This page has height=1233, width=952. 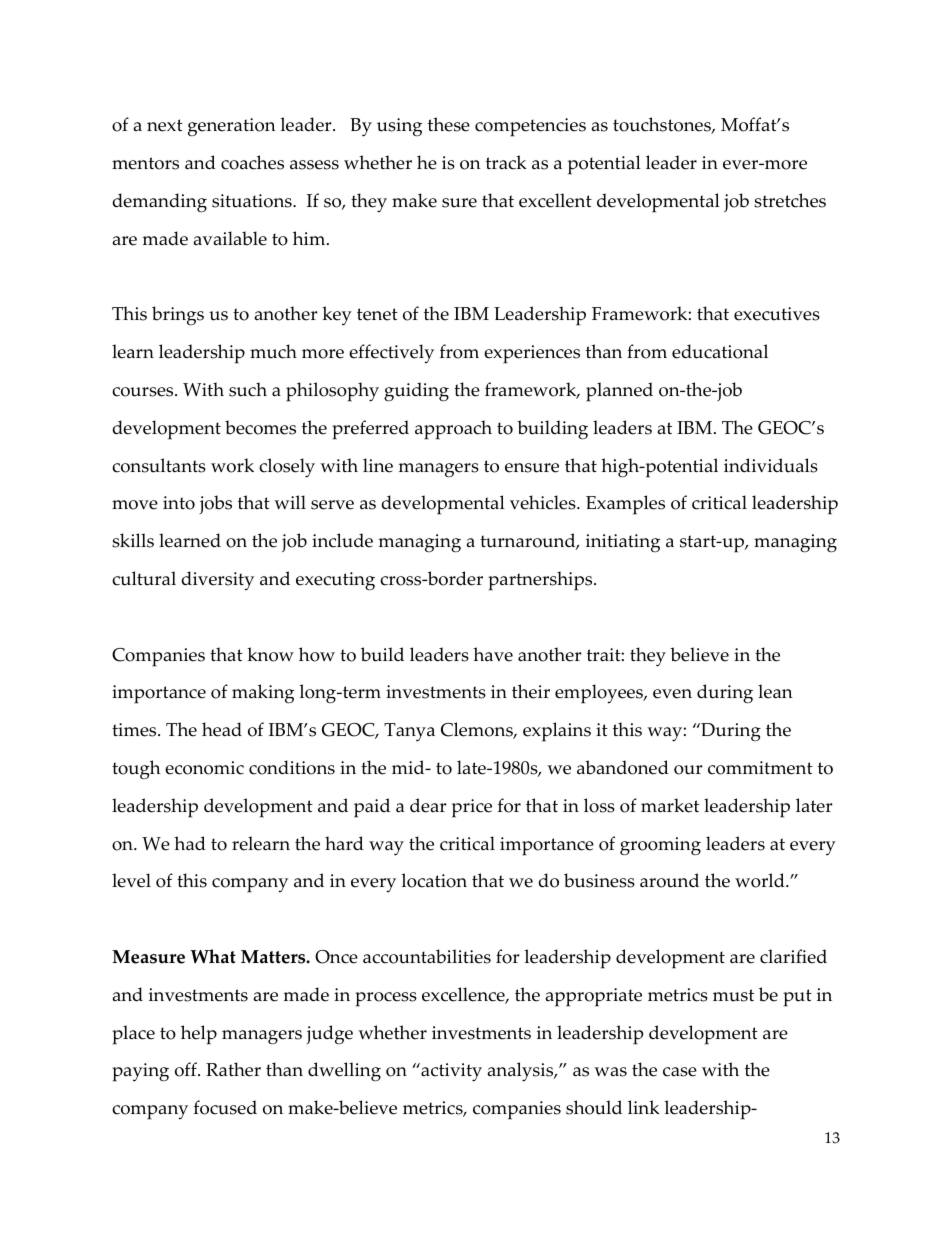 I want to click on consultants, so click(x=159, y=465).
